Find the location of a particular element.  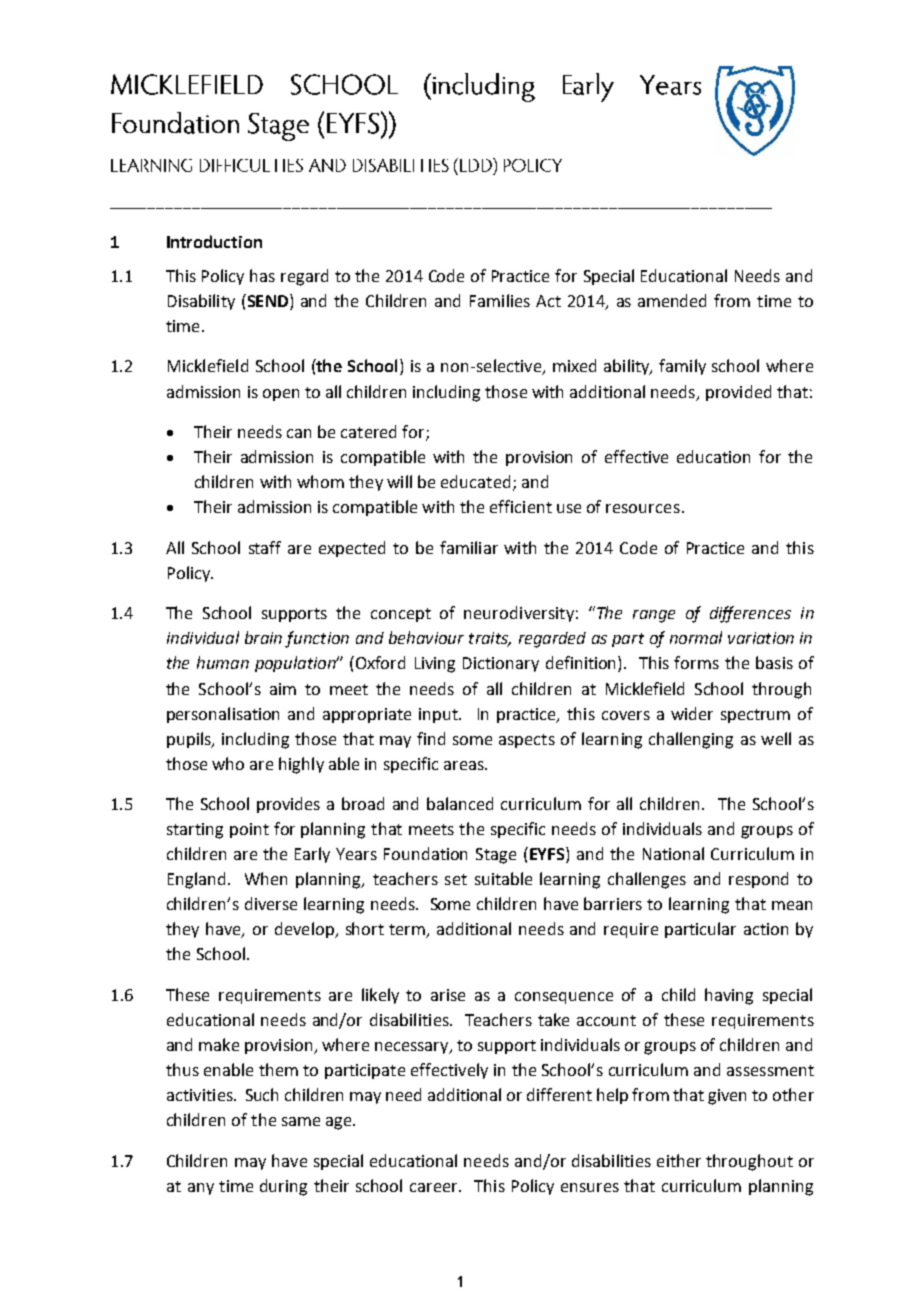

amended is located at coordinates (672, 300).
